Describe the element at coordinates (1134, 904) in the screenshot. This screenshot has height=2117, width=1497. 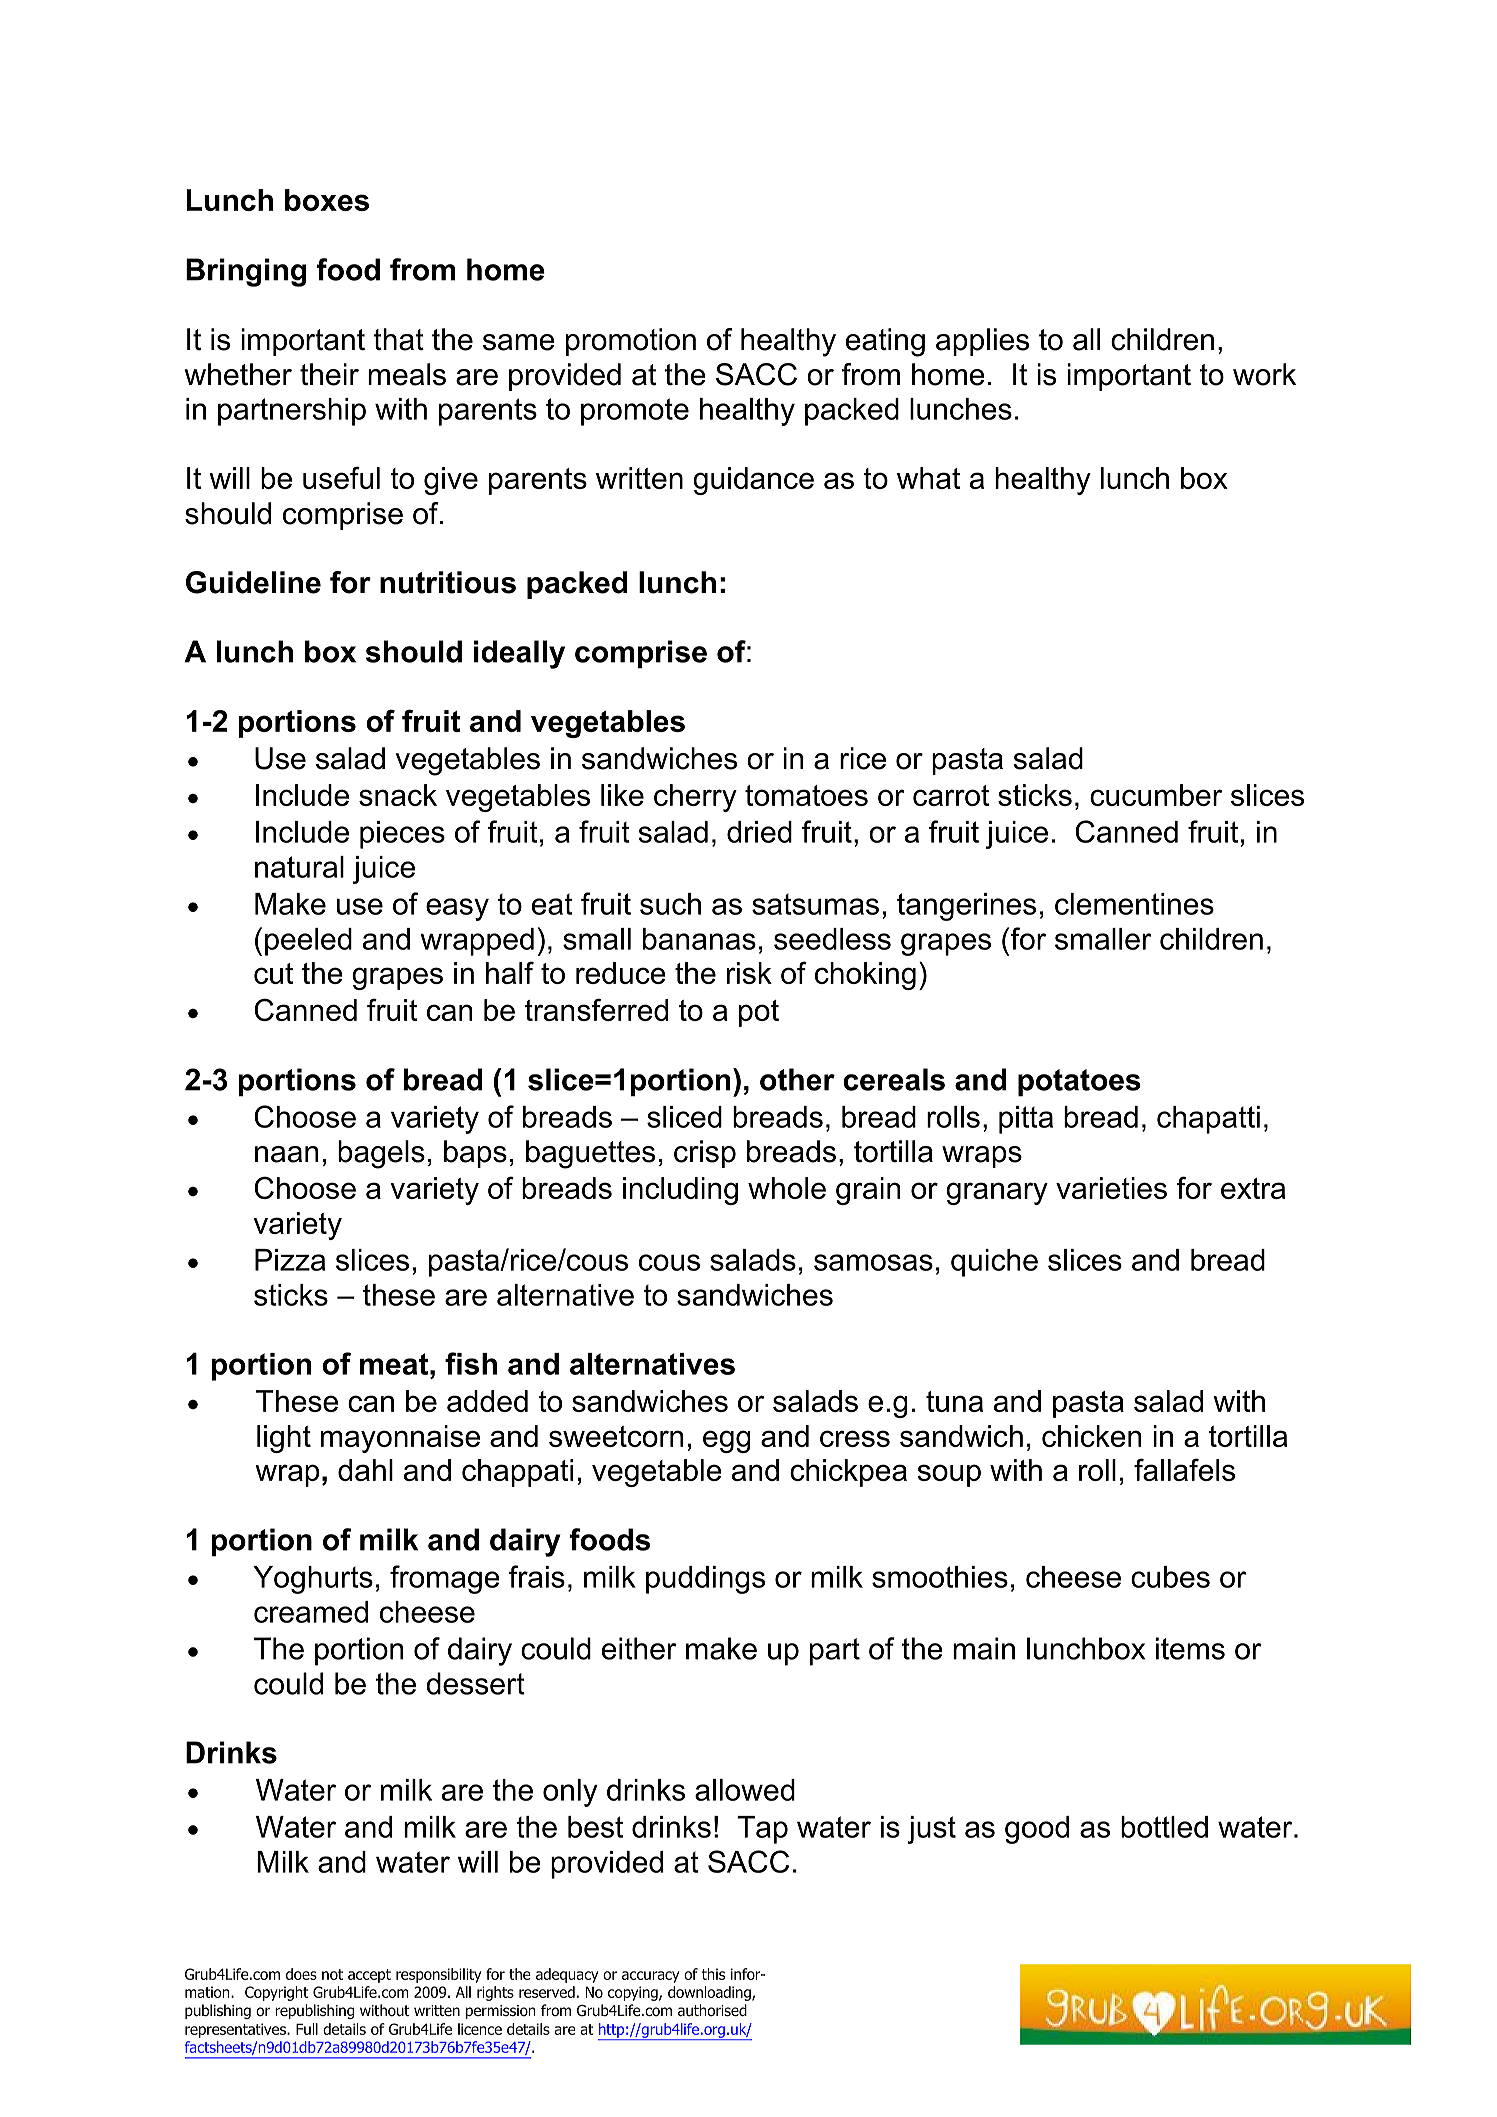
I see `clementines` at that location.
